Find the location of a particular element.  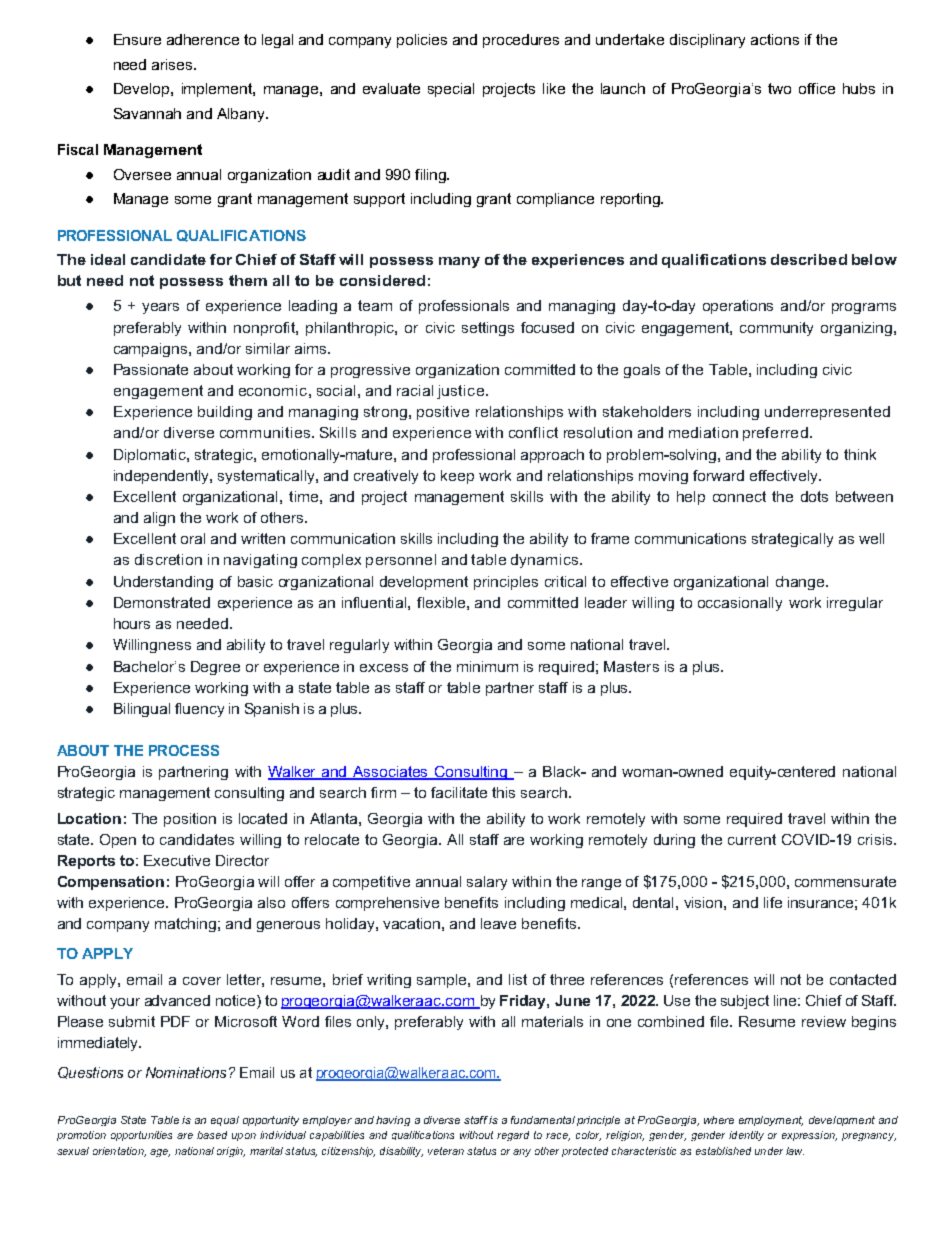

employment is located at coordinates (771, 1121).
